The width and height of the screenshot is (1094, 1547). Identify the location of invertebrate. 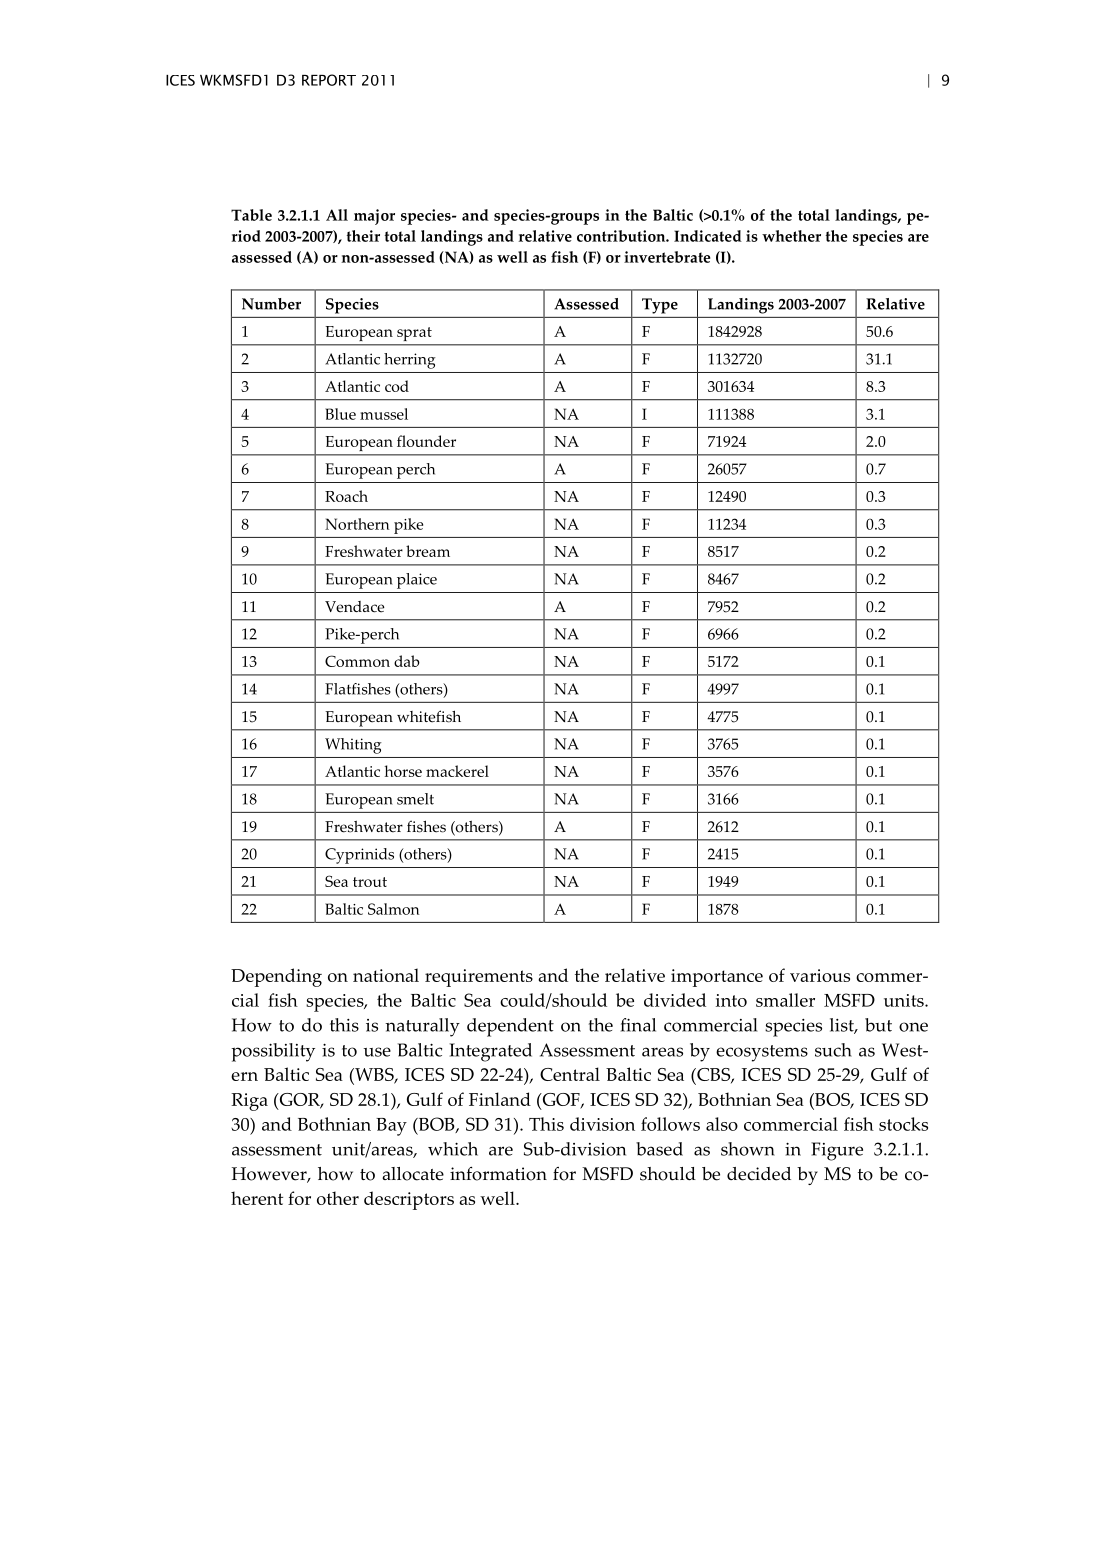
(667, 257).
